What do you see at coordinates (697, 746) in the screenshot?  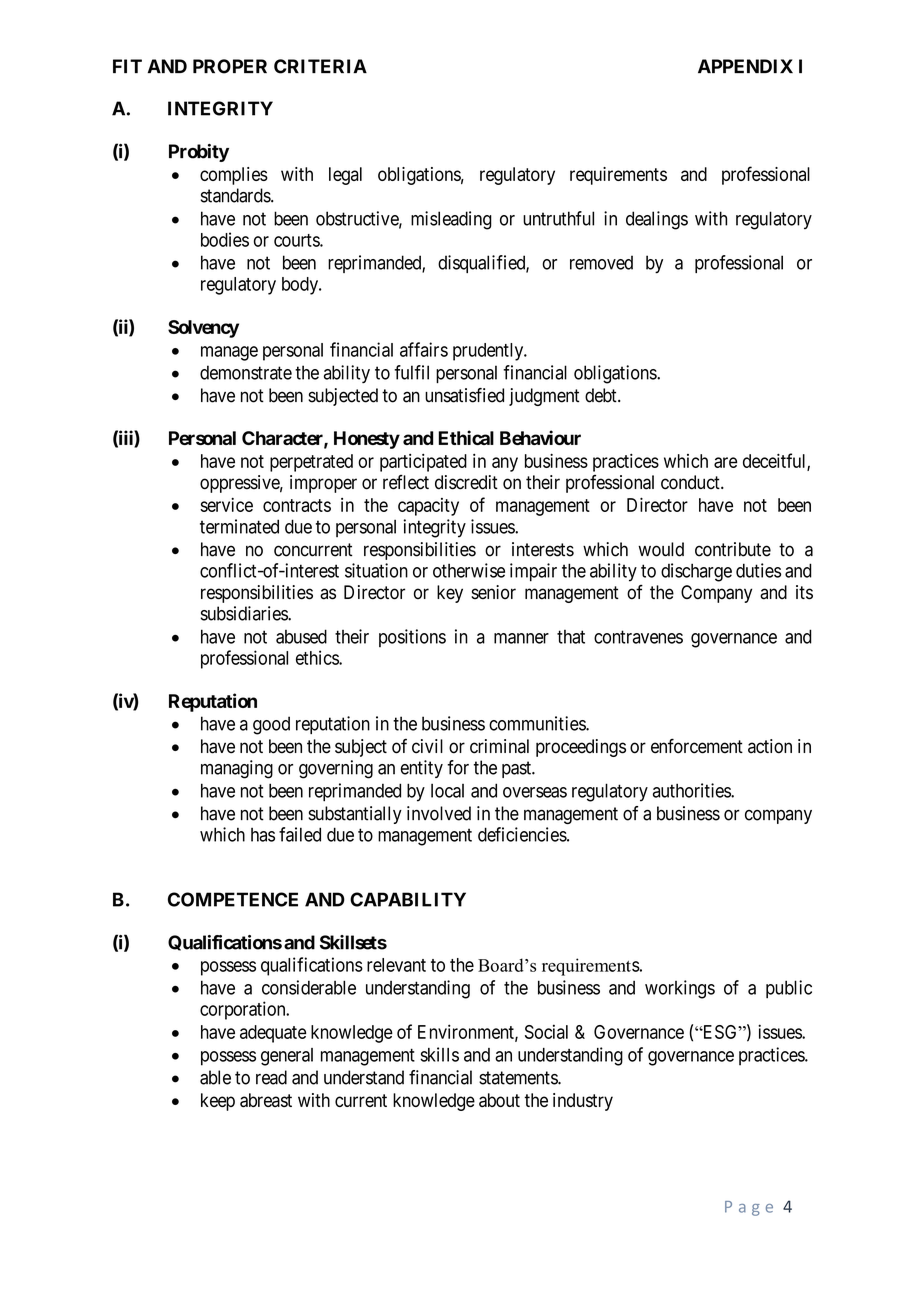 I see `enforcement` at bounding box center [697, 746].
